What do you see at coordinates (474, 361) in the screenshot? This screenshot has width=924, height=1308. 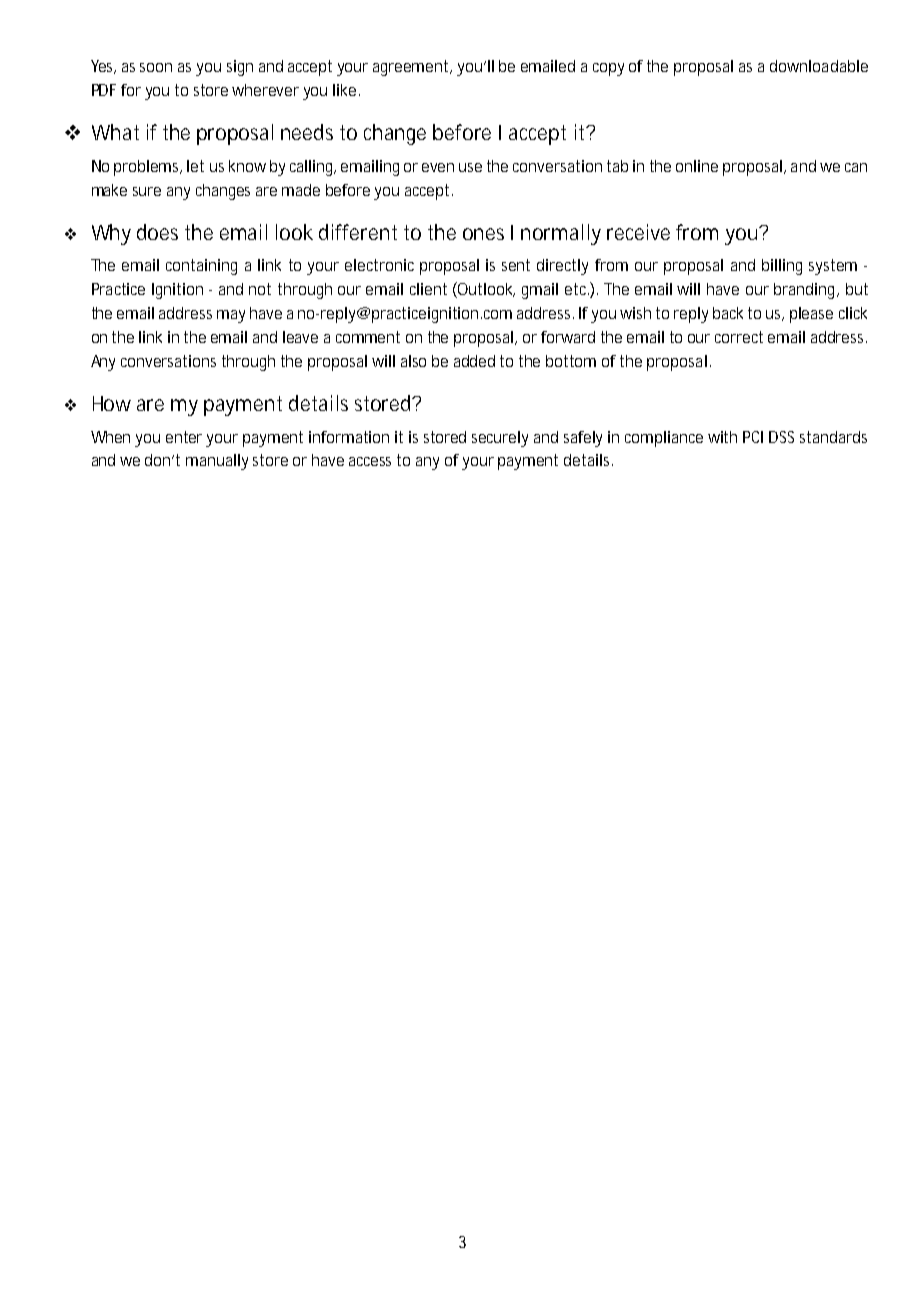 I see `added` at bounding box center [474, 361].
